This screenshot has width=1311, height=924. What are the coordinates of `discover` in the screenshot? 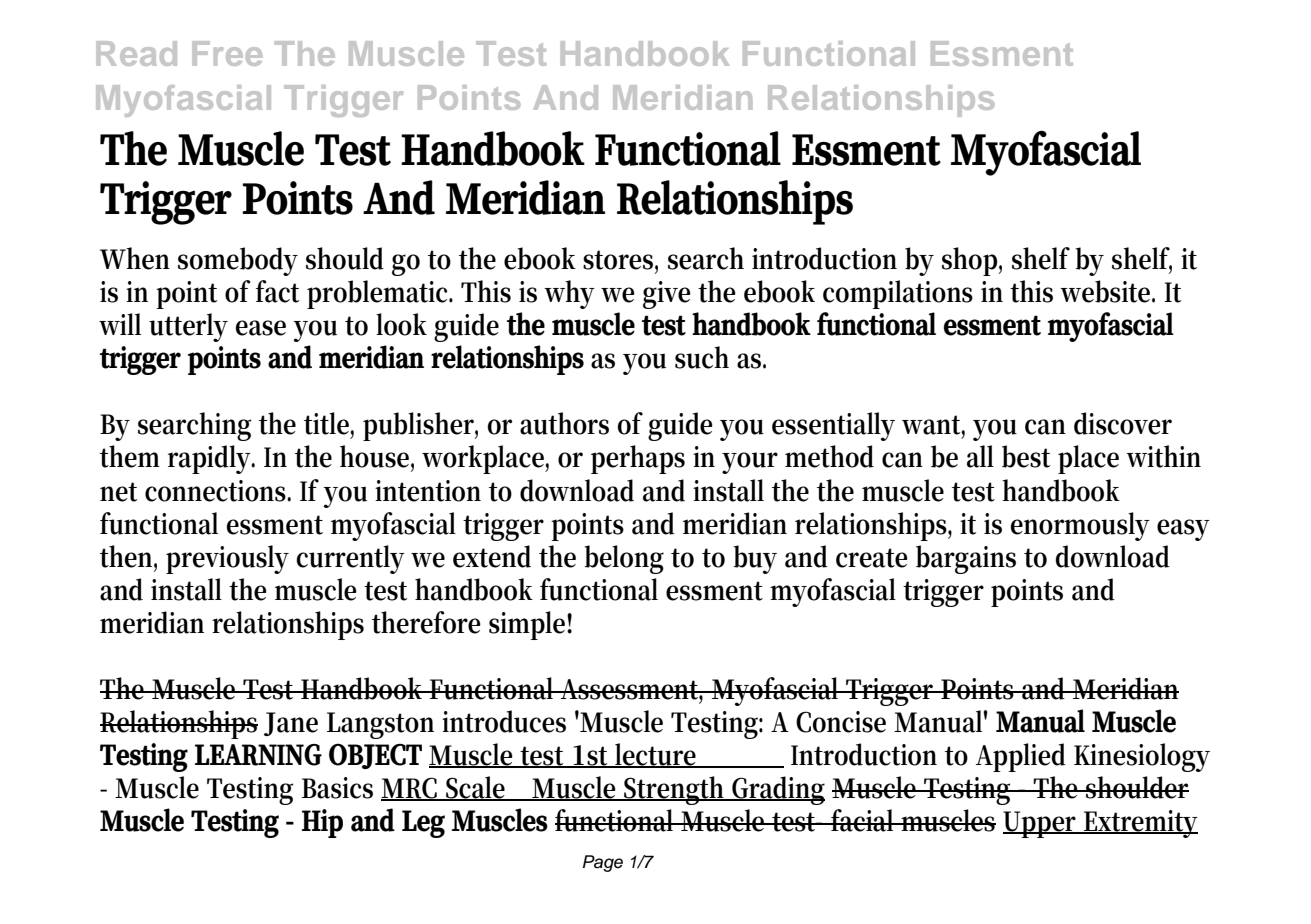 It's located at (1123, 423).
